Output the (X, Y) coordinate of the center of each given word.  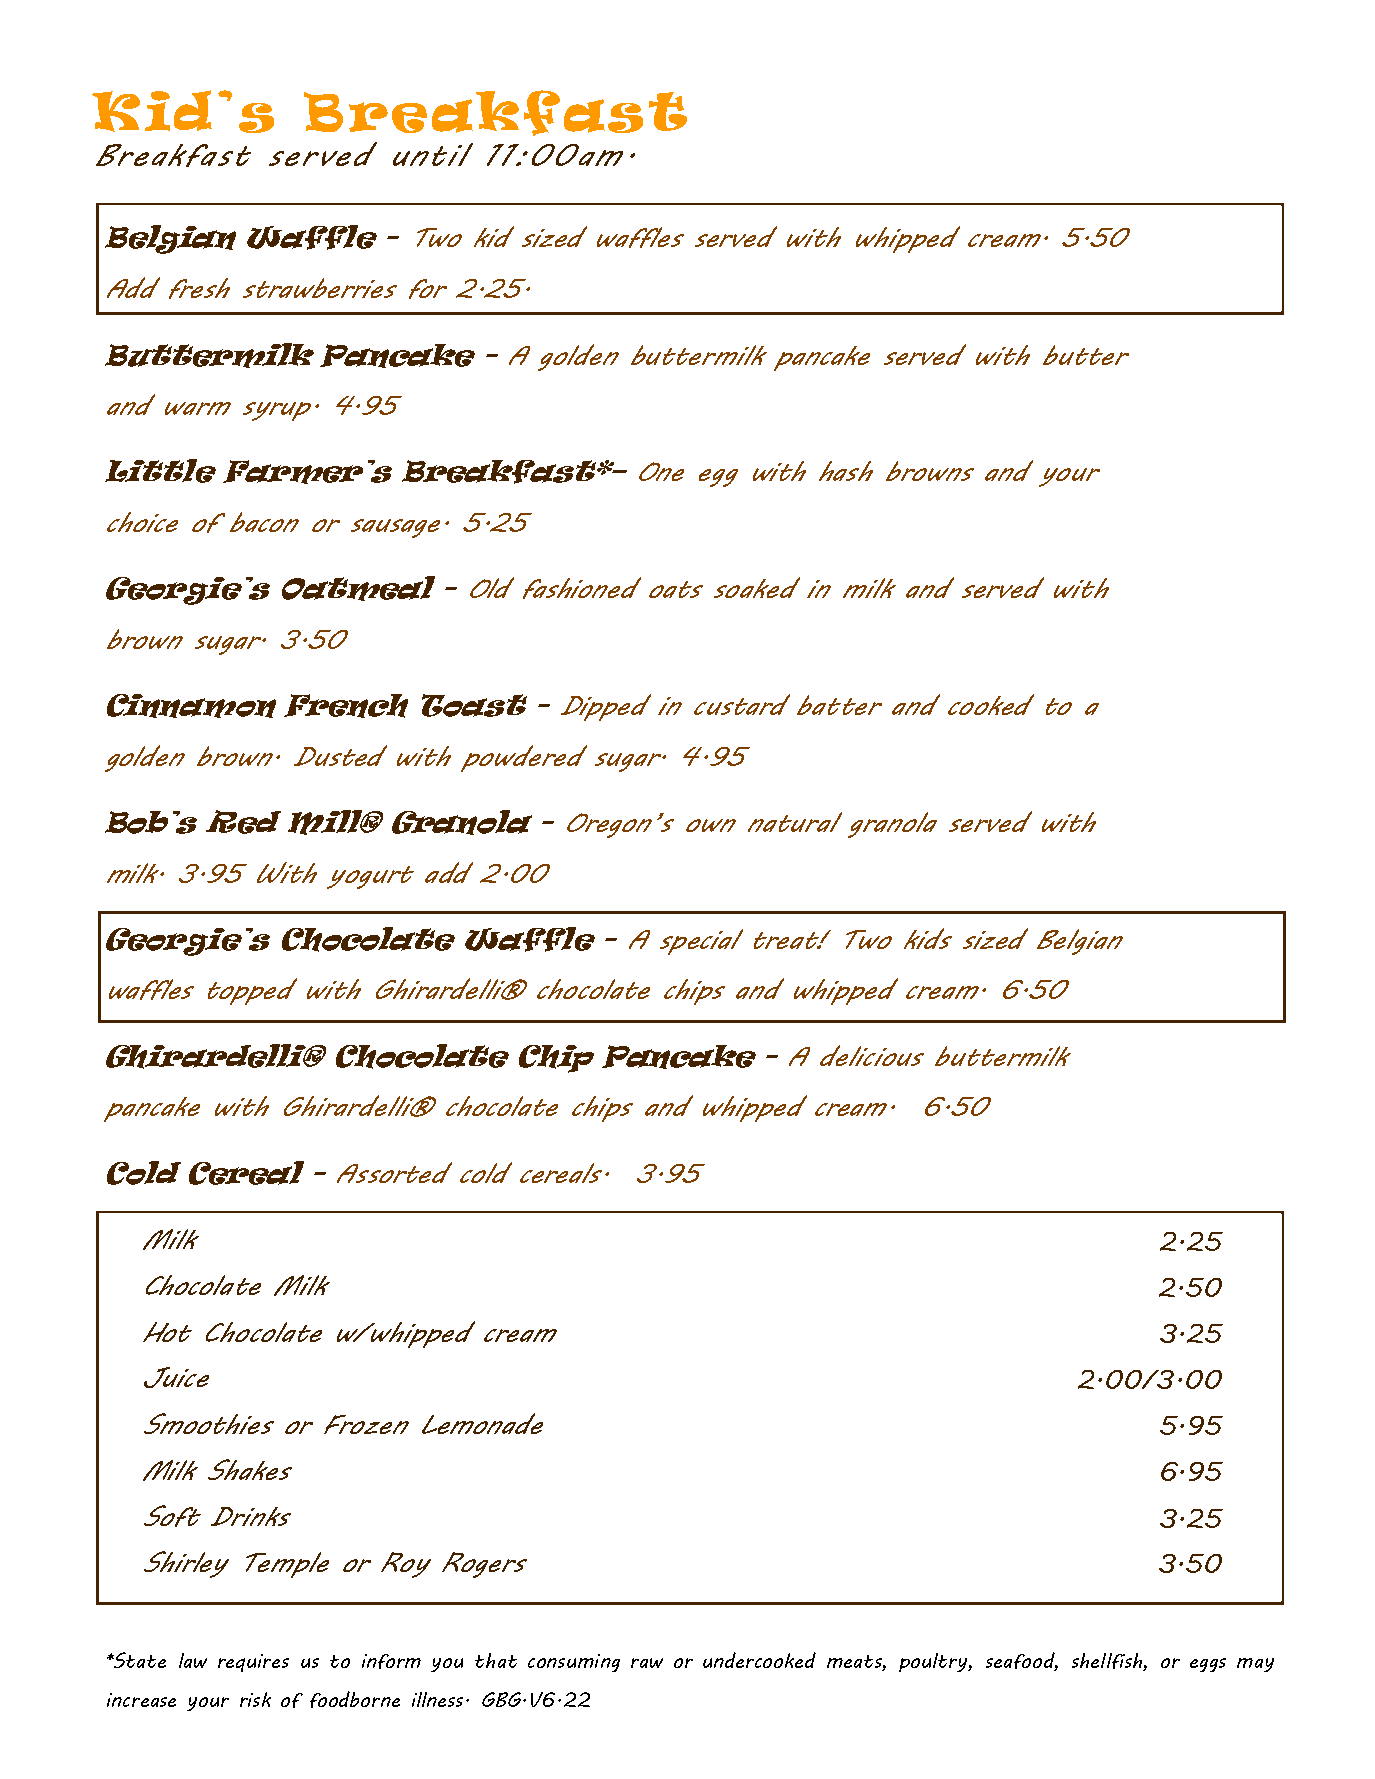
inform (391, 1661)
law (193, 1660)
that (496, 1660)
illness (439, 1699)
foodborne (355, 1699)
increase (141, 1700)
